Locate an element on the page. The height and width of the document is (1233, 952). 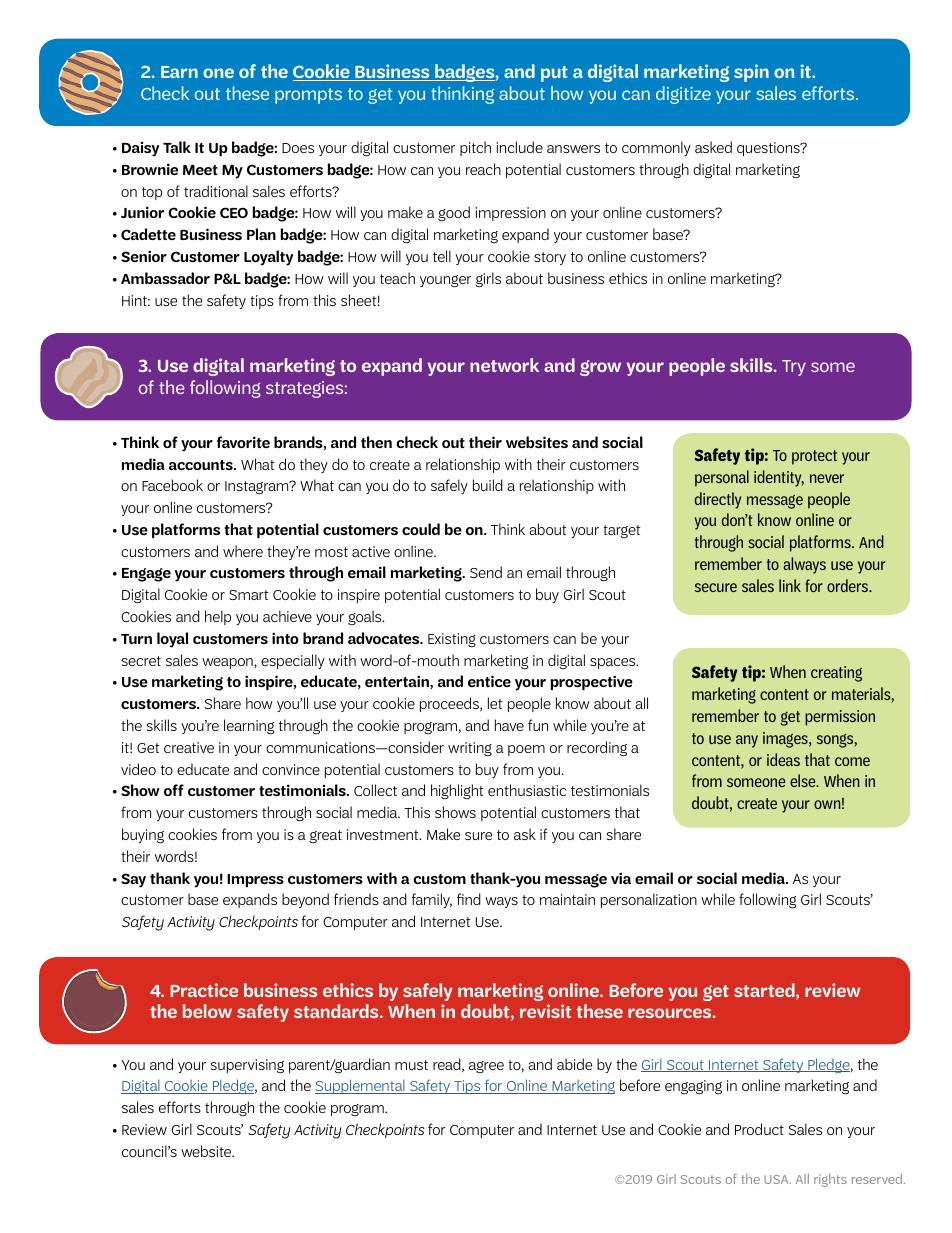
include is located at coordinates (519, 147).
